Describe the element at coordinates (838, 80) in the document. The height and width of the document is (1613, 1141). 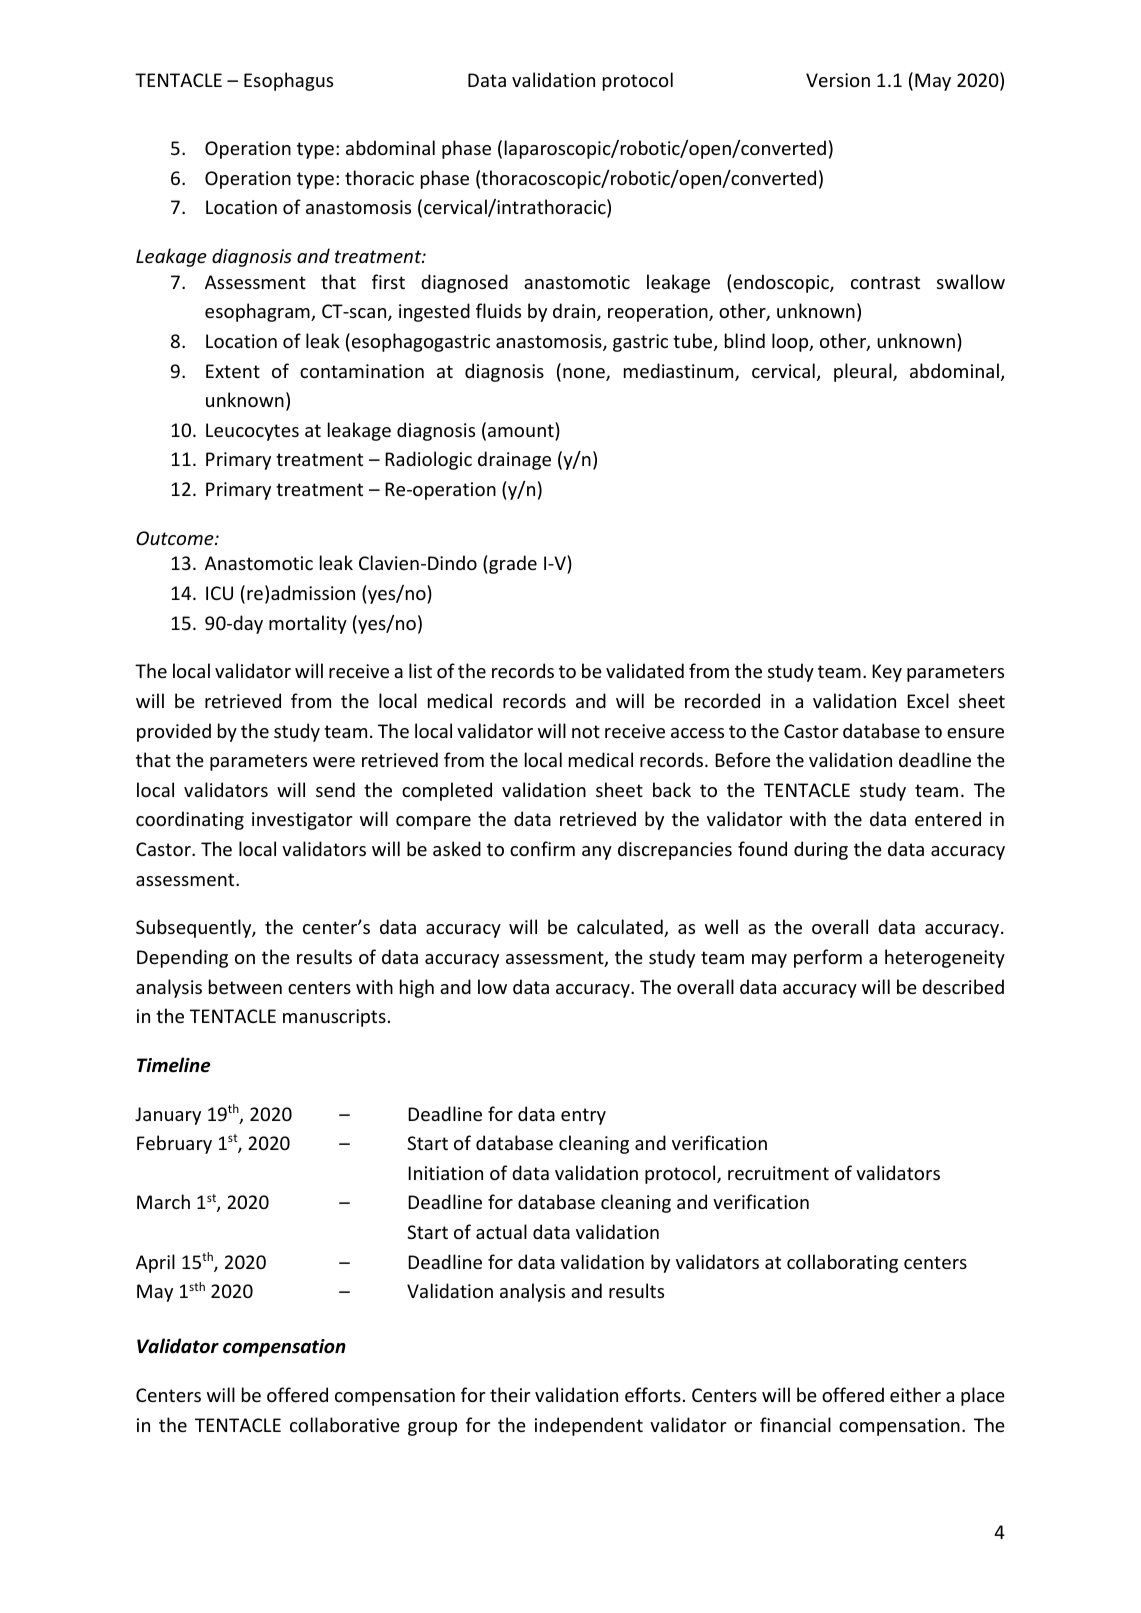
I see `Version` at that location.
